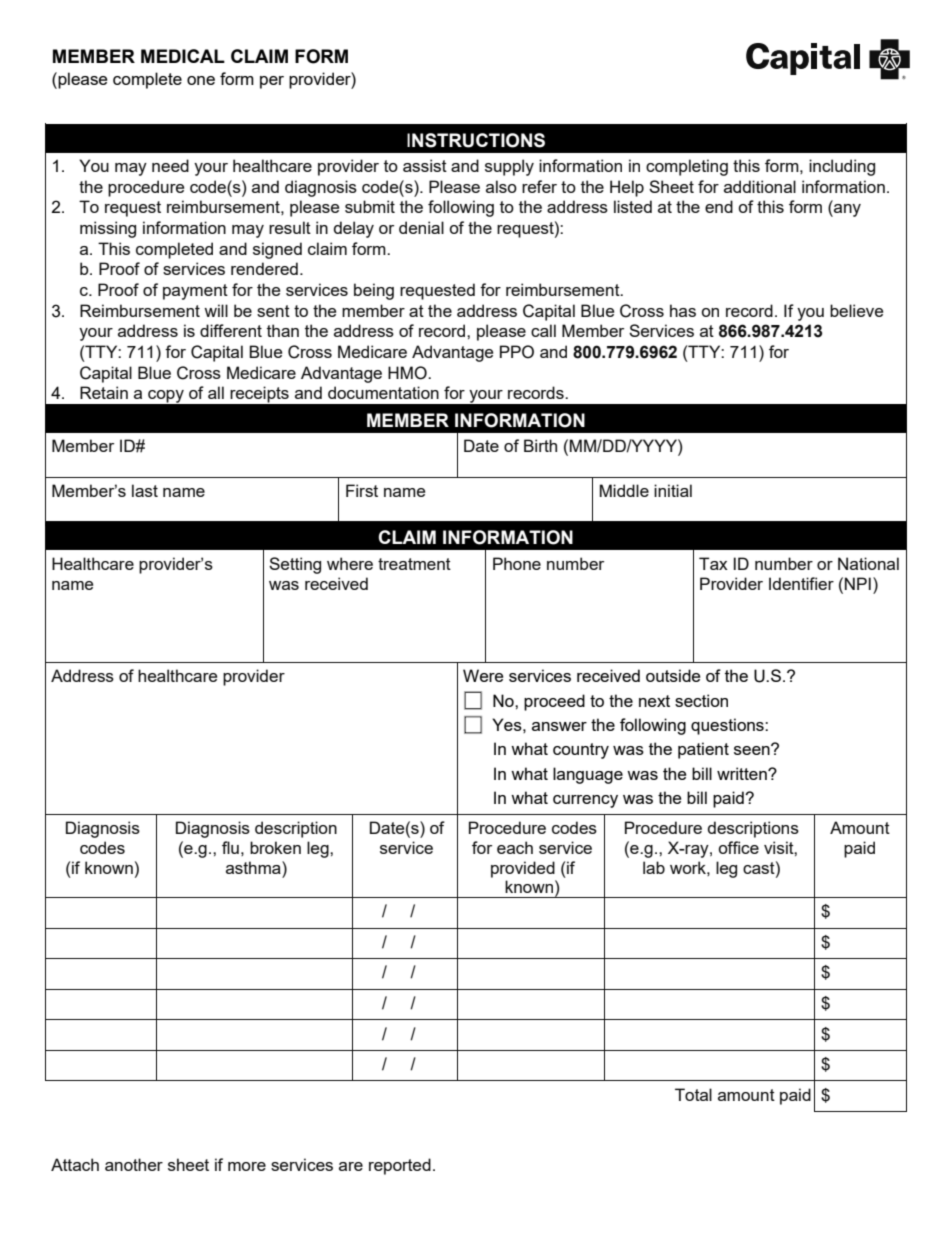 This screenshot has width=952, height=1233. What do you see at coordinates (230, 847) in the screenshot?
I see `flu` at bounding box center [230, 847].
